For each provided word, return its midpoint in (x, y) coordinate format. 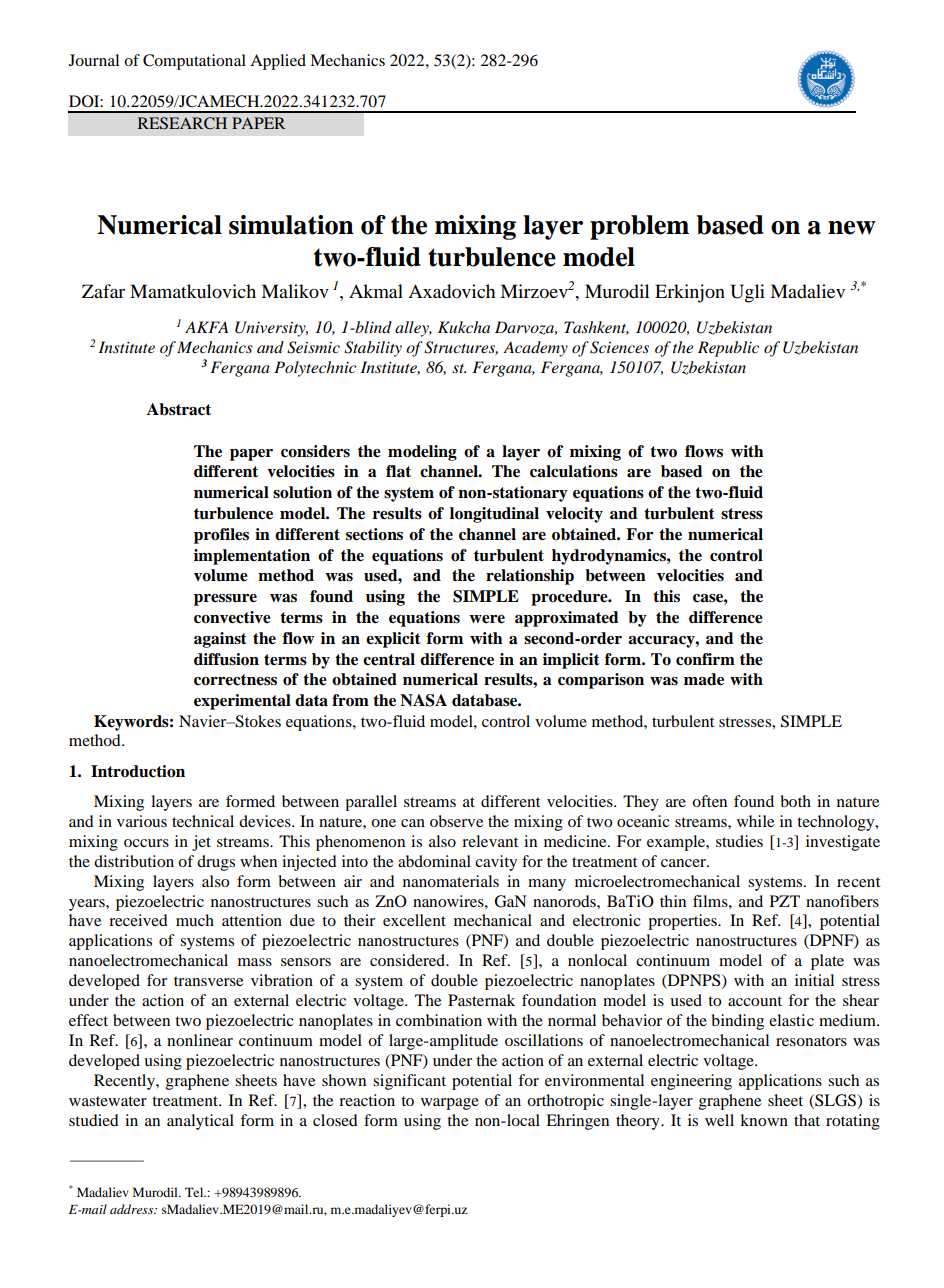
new (852, 228)
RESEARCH (182, 123)
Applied (278, 62)
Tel (195, 1192)
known (764, 1120)
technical (203, 821)
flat (398, 471)
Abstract (179, 409)
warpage (450, 1104)
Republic (728, 349)
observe (456, 821)
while (755, 821)
